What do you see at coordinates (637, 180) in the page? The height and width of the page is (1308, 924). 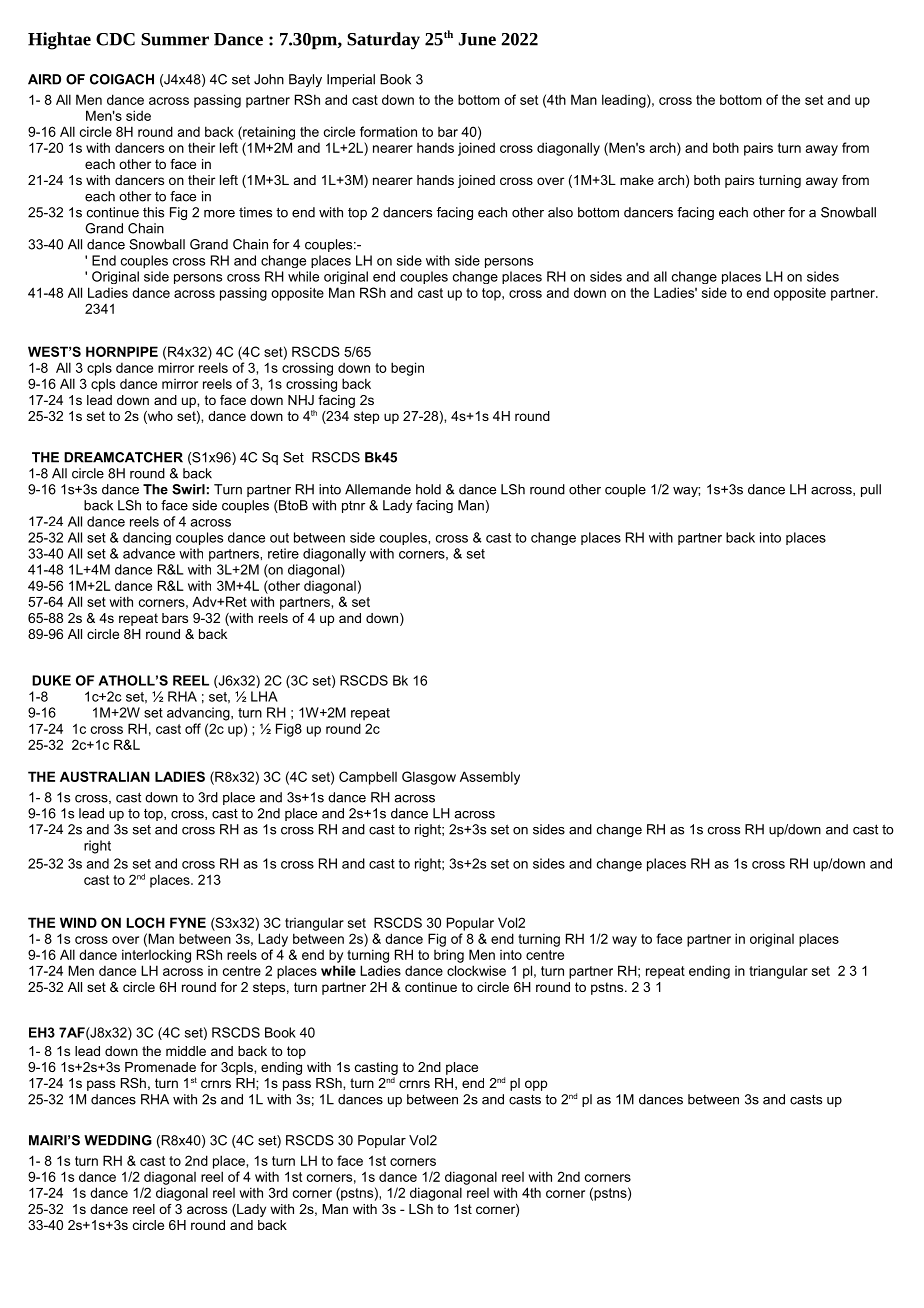 I see `make` at bounding box center [637, 180].
